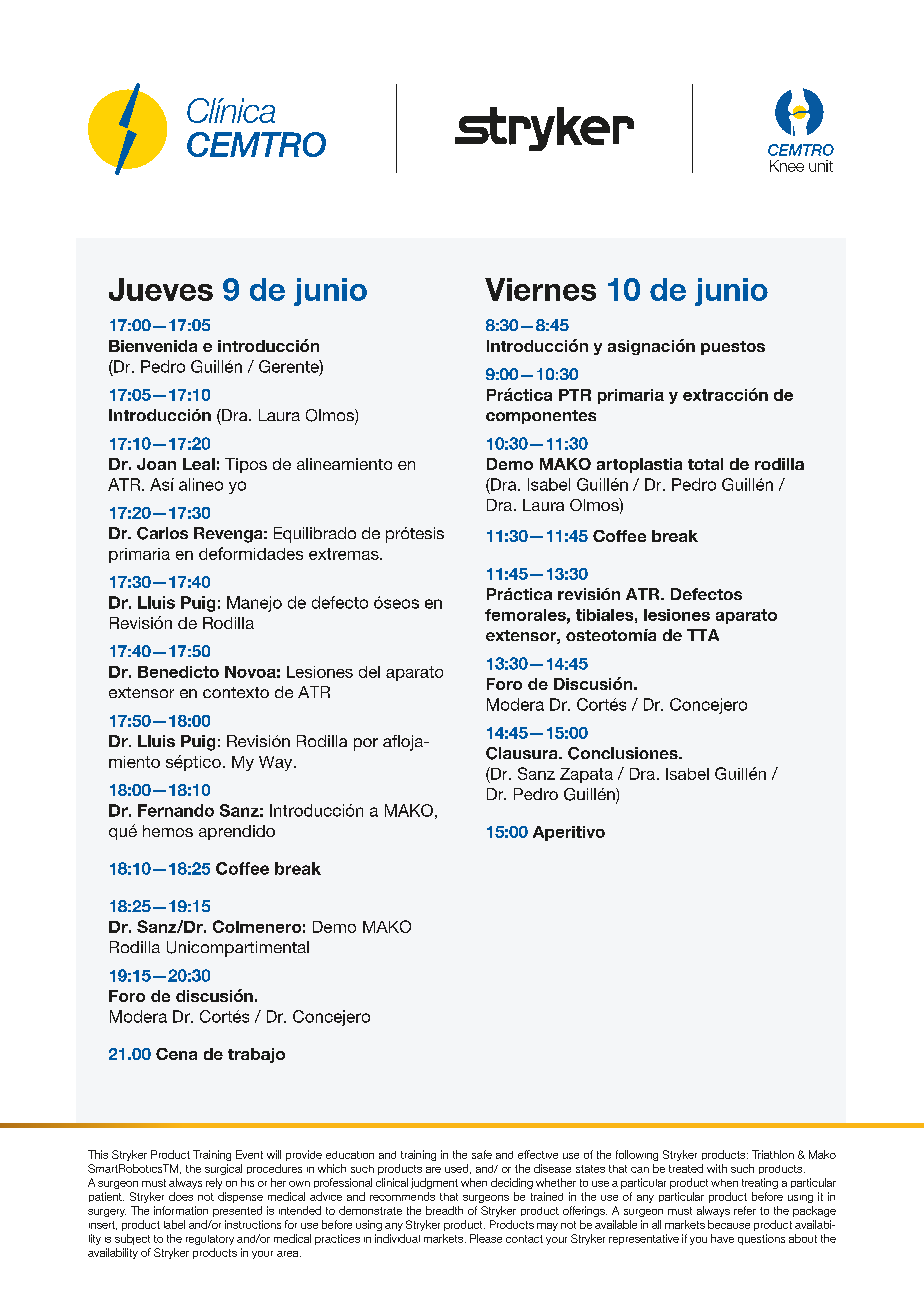 Image resolution: width=924 pixels, height=1308 pixels. Describe the element at coordinates (575, 395) in the screenshot. I see `PTR` at that location.
